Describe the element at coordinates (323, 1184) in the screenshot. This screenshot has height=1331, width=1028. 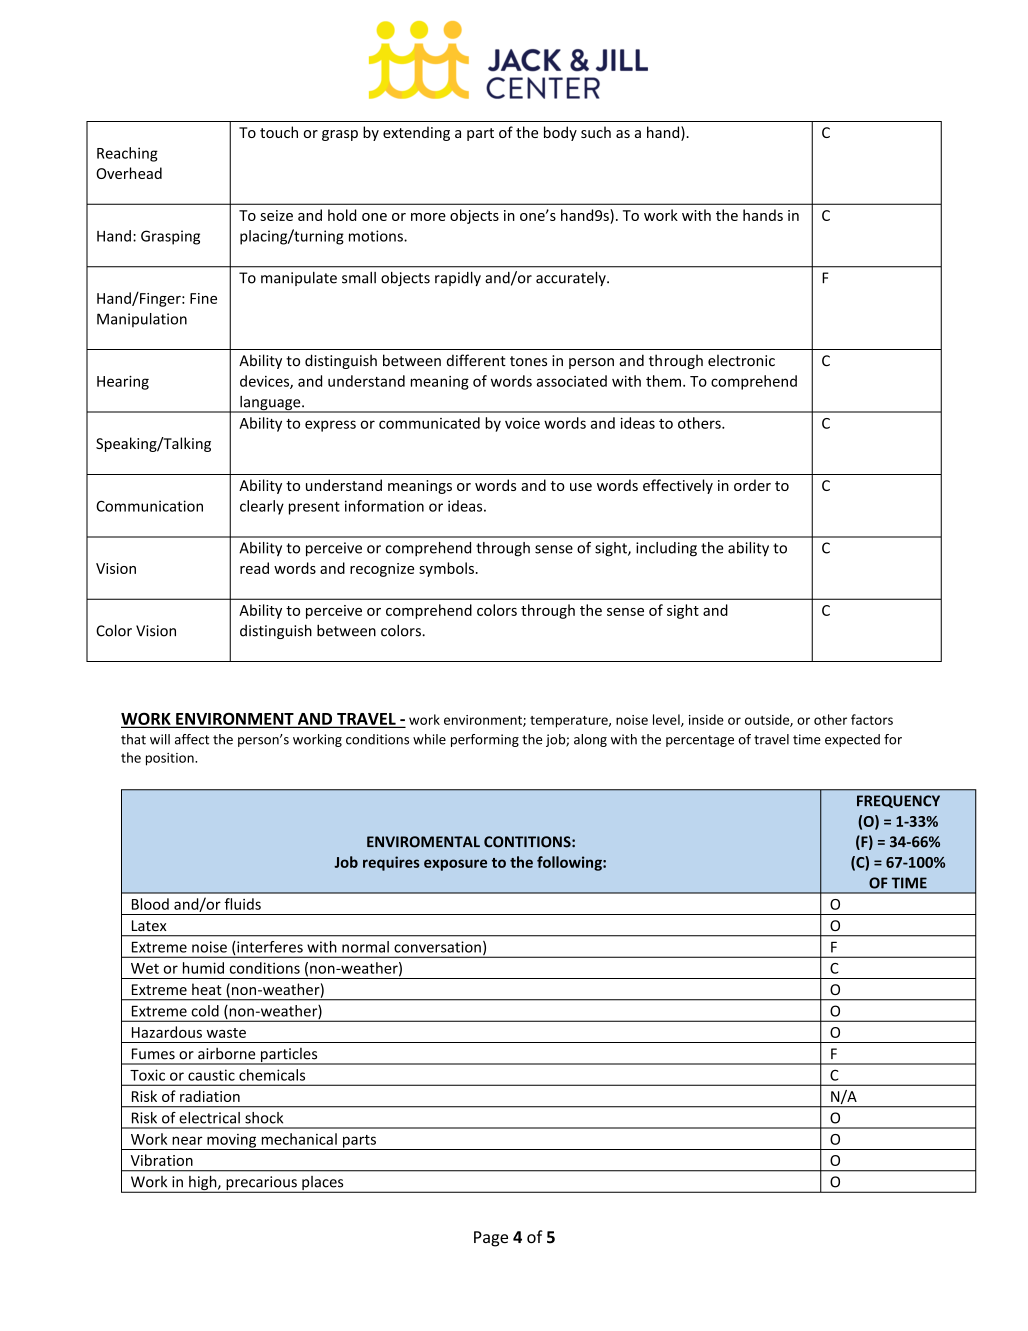
I see `places` at that location.
